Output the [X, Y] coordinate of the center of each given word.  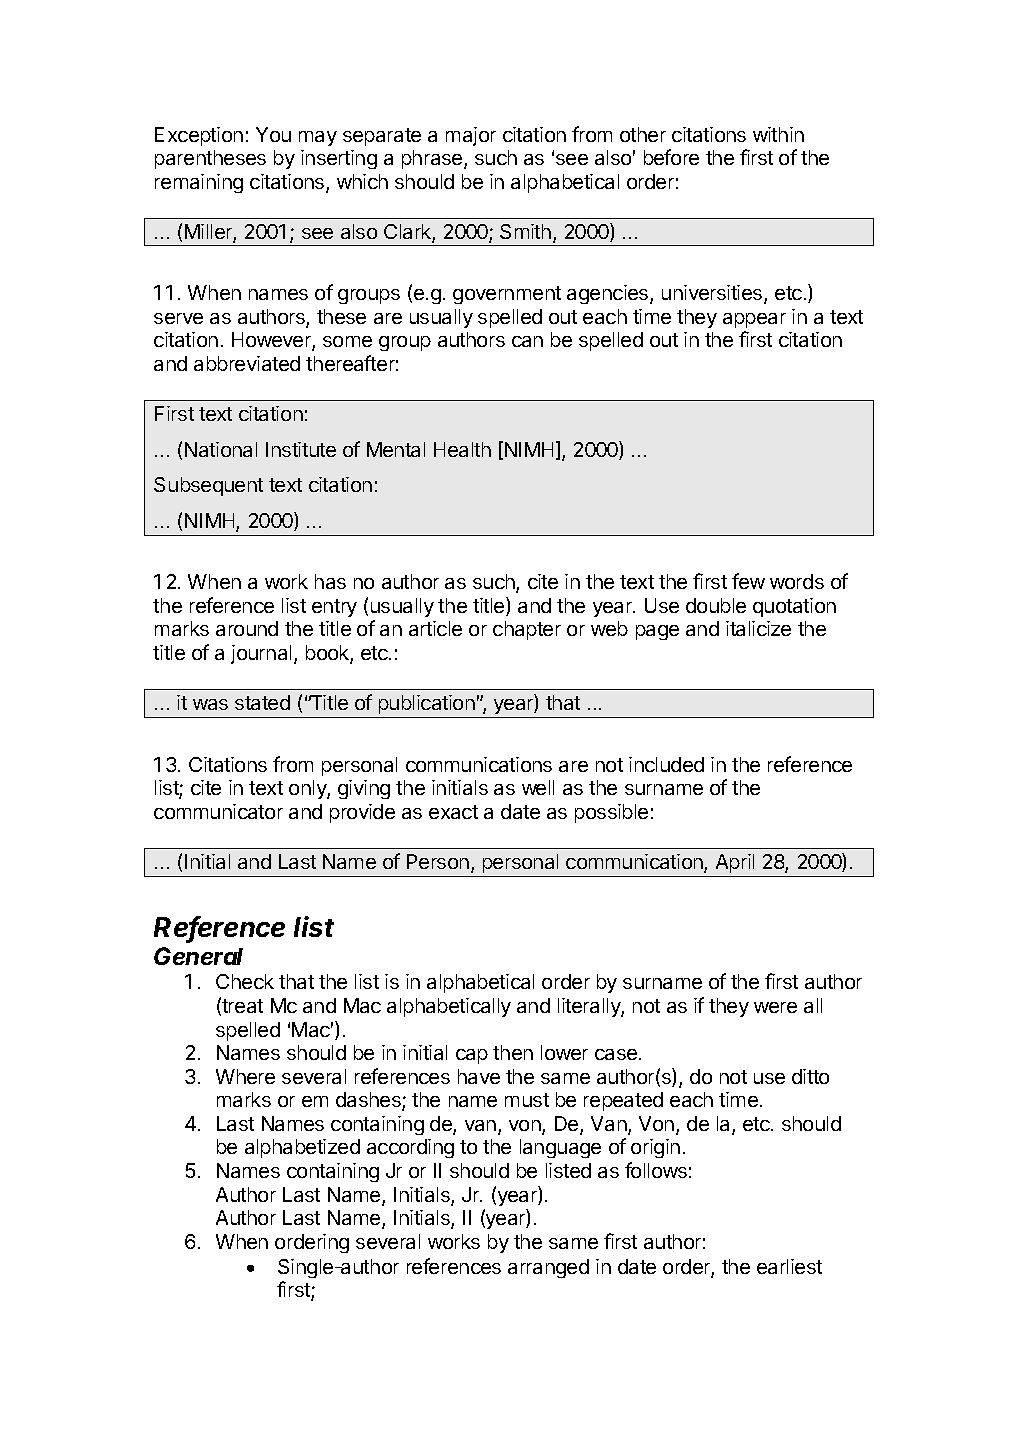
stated [262, 702]
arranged [548, 1268]
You [273, 134]
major [471, 136]
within [778, 134]
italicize [758, 628]
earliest [789, 1266]
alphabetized [302, 1148]
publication [427, 704]
